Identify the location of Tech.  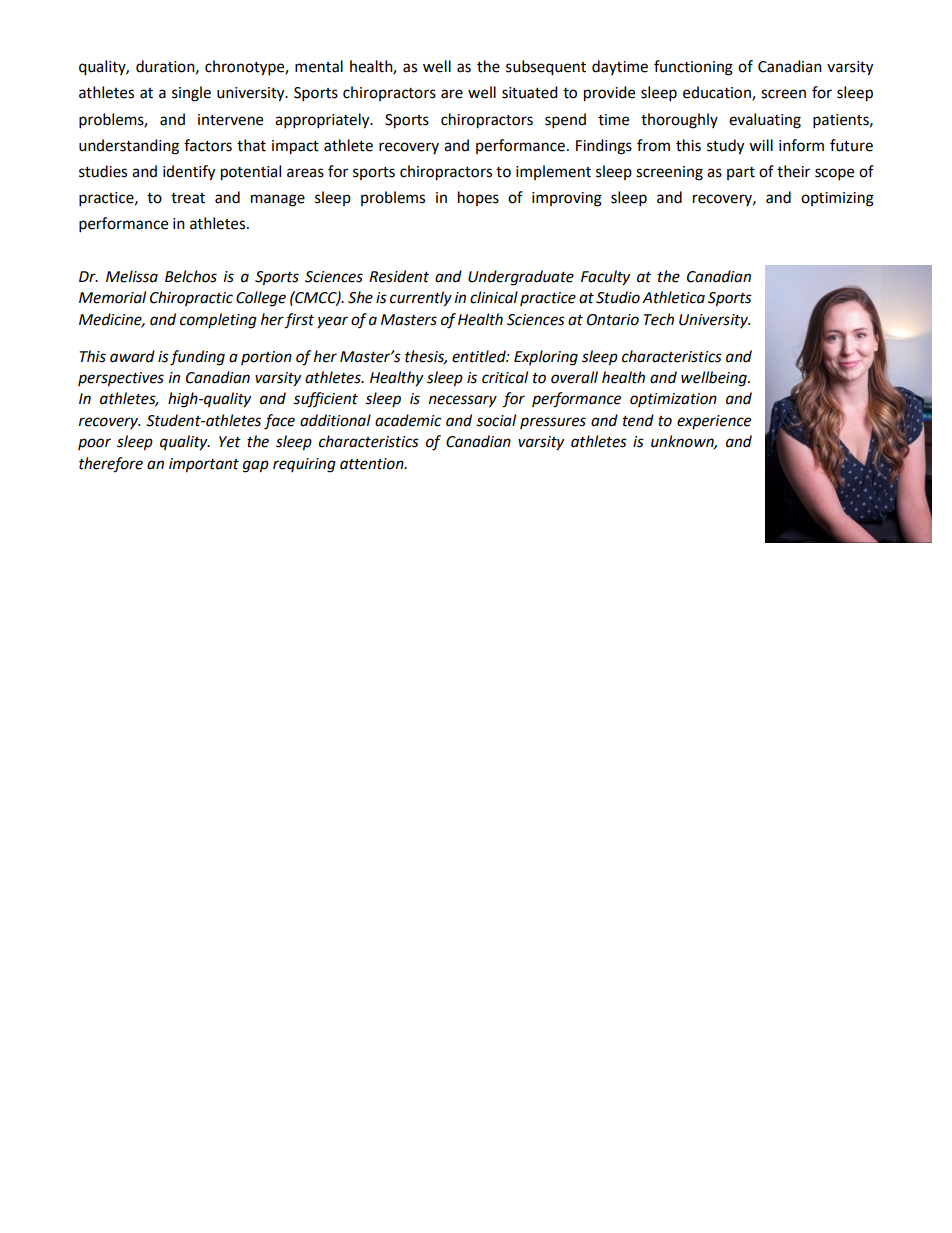
(658, 319).
